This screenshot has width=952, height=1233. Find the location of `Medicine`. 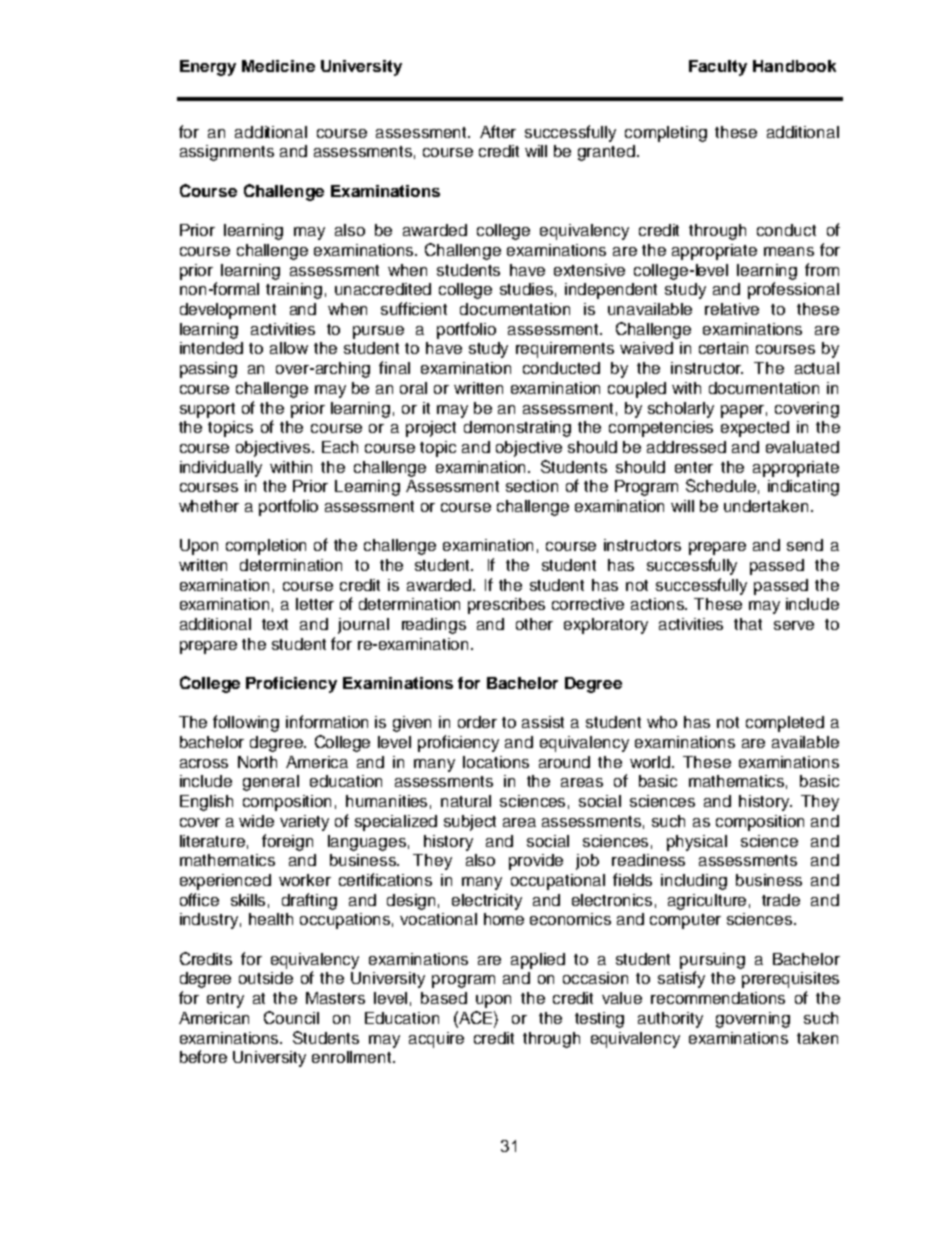

Medicine is located at coordinates (278, 66).
